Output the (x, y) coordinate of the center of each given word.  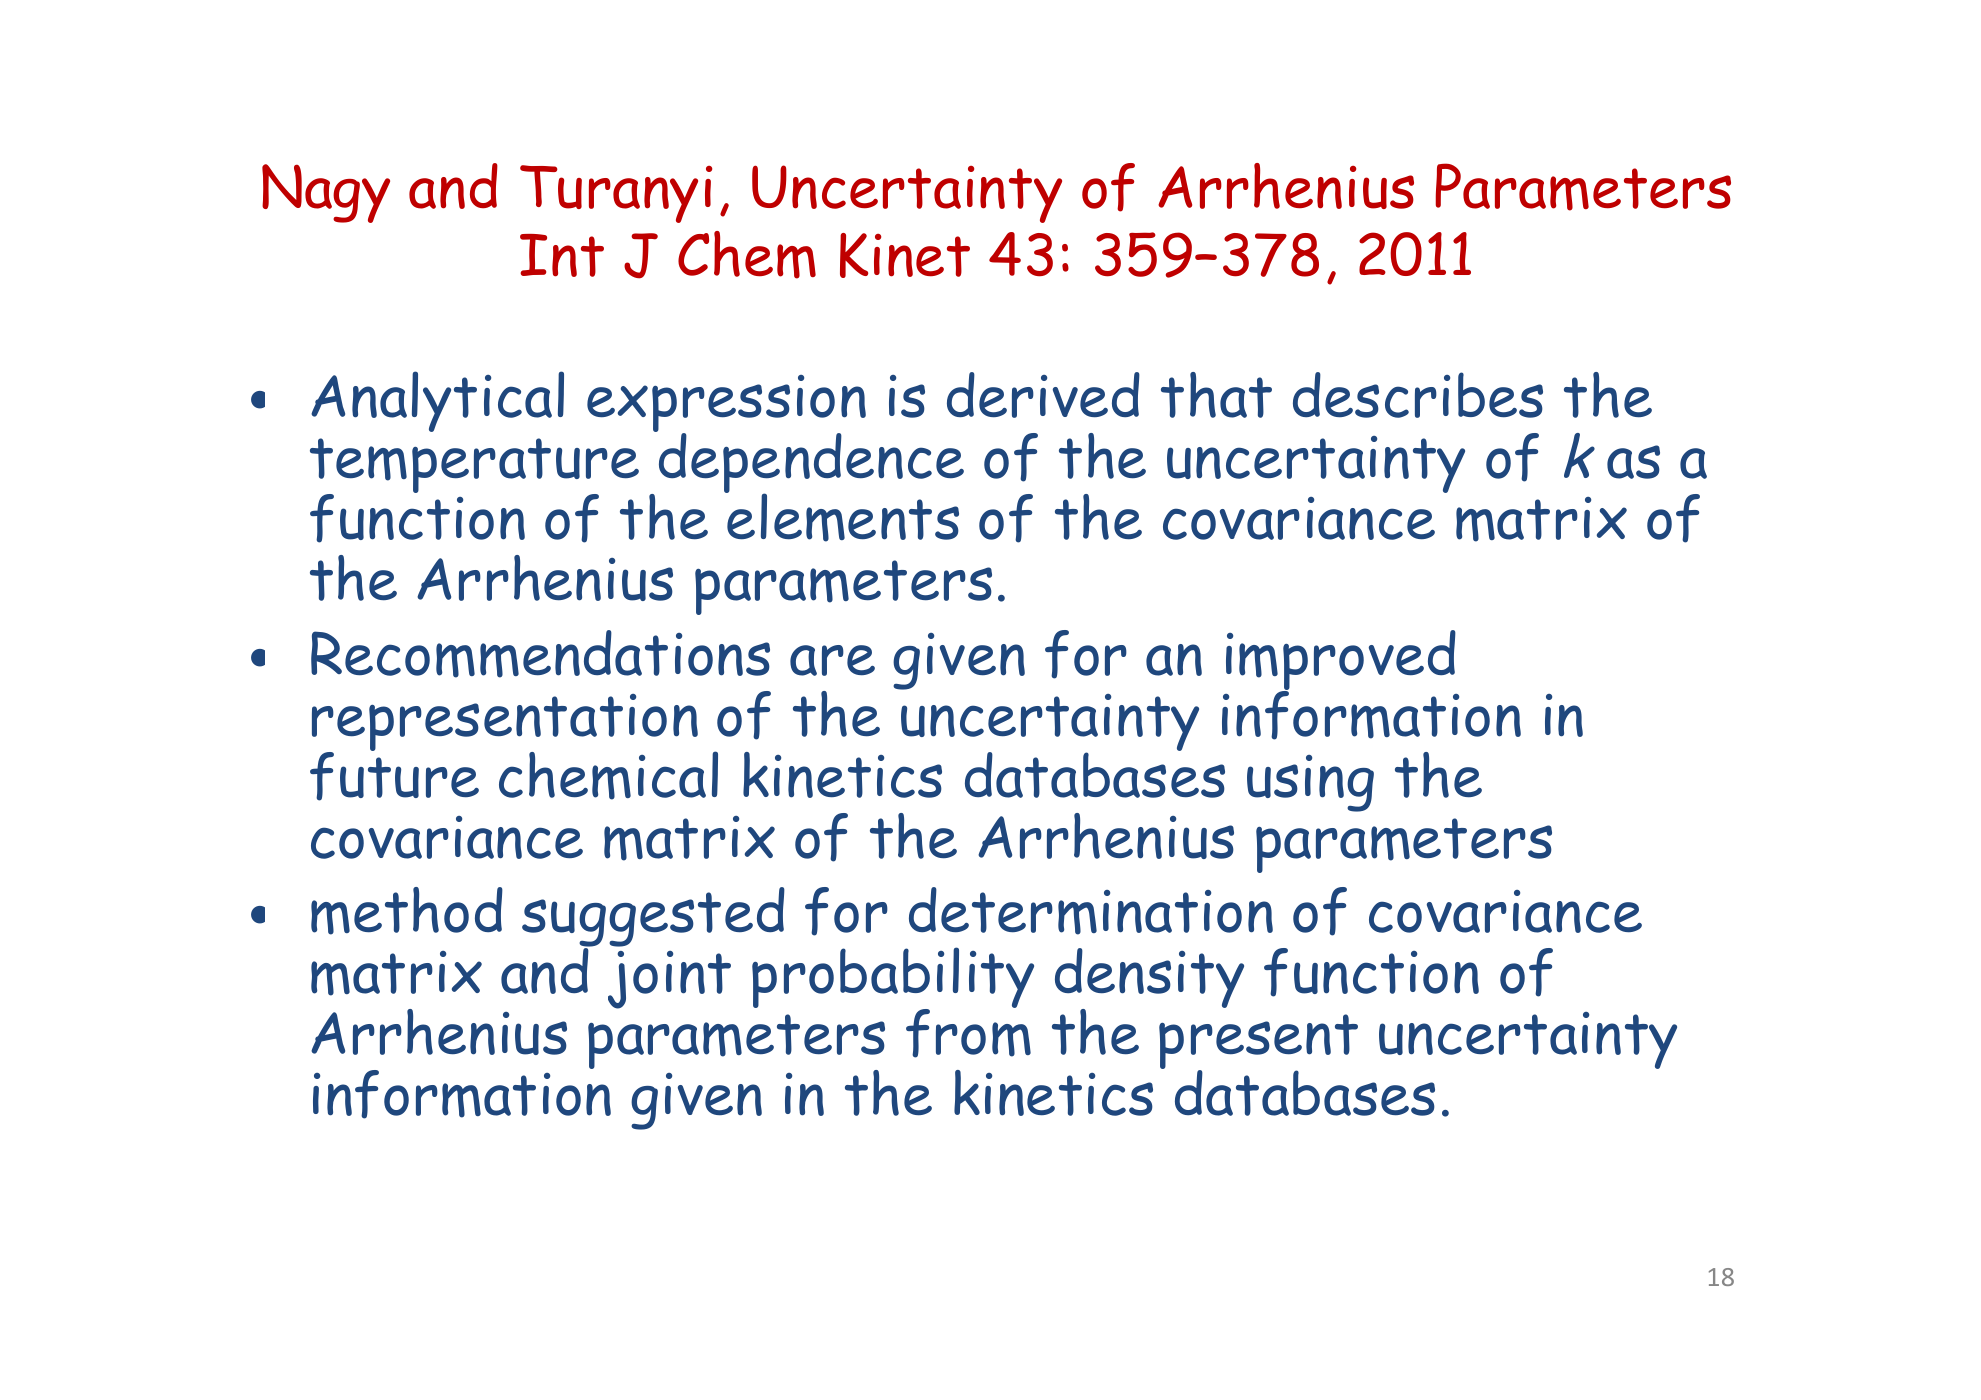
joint (669, 980)
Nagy (326, 193)
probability (893, 979)
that (1216, 395)
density (1149, 979)
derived (1043, 395)
